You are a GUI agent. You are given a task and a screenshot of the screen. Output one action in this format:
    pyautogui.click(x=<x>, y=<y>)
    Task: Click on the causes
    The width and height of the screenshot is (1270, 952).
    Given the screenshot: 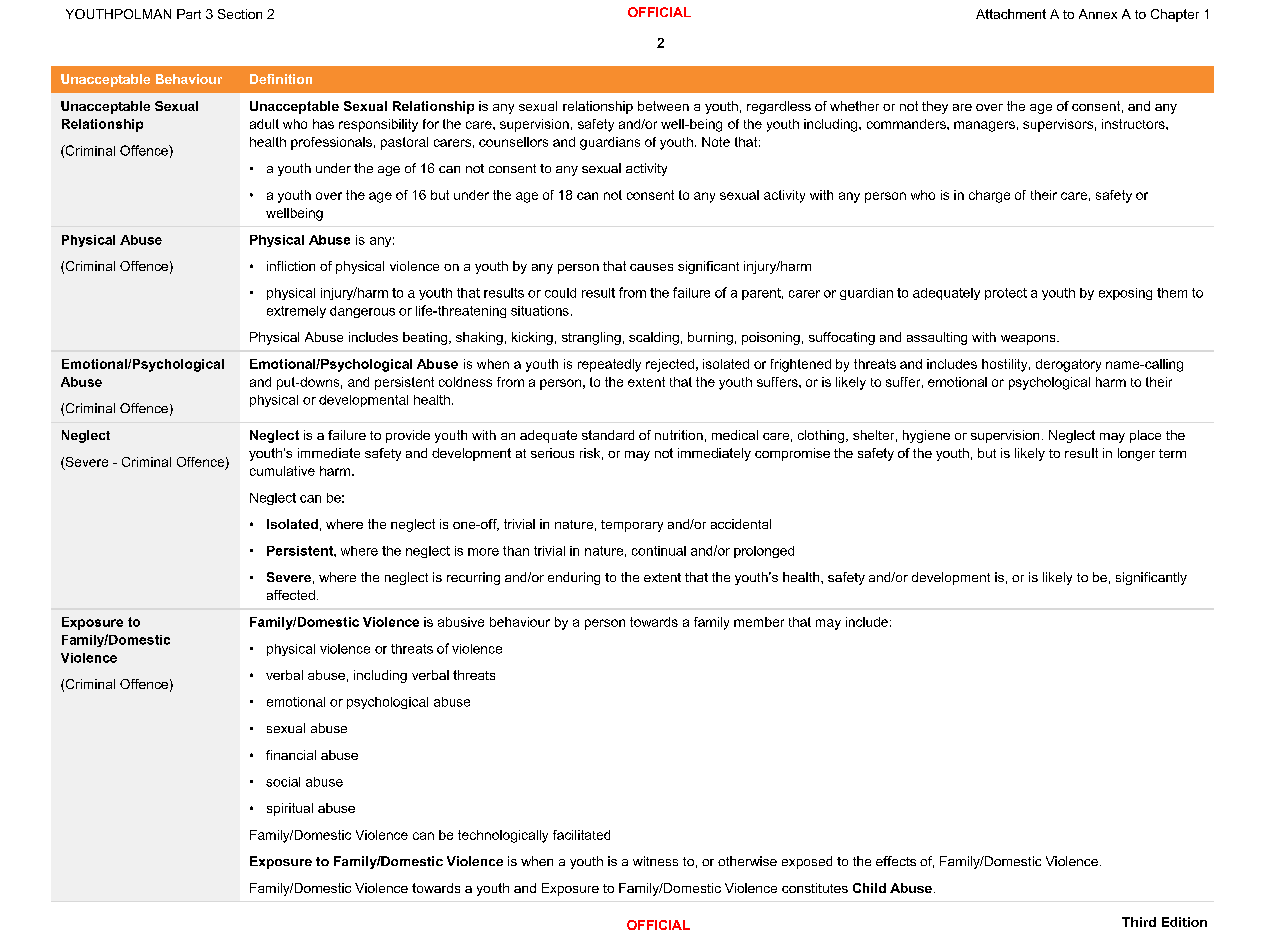 What is the action you would take?
    pyautogui.click(x=651, y=267)
